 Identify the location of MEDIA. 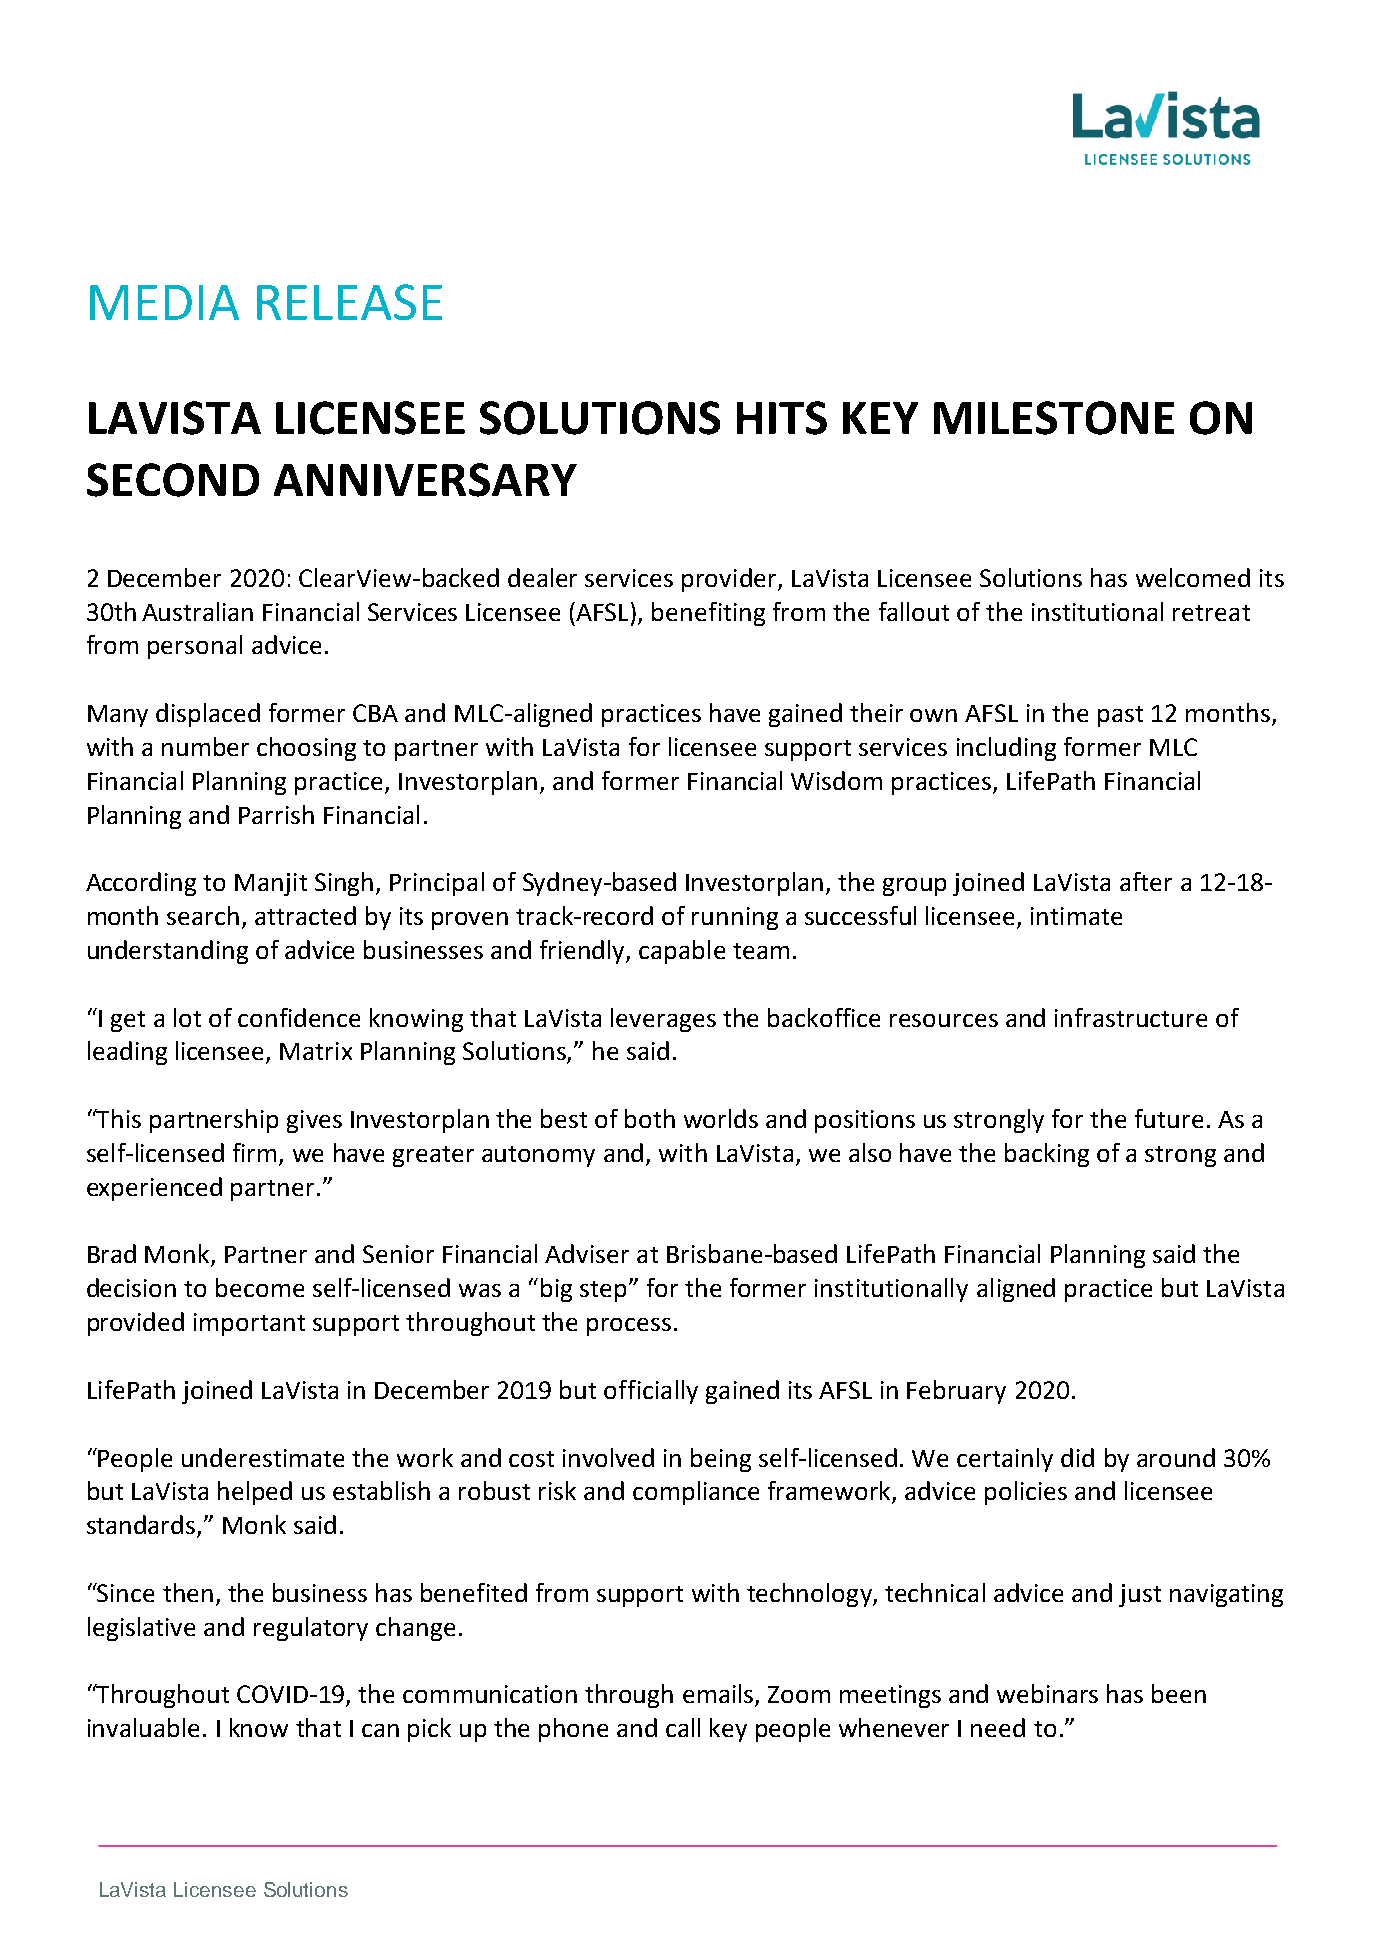
(164, 302).
